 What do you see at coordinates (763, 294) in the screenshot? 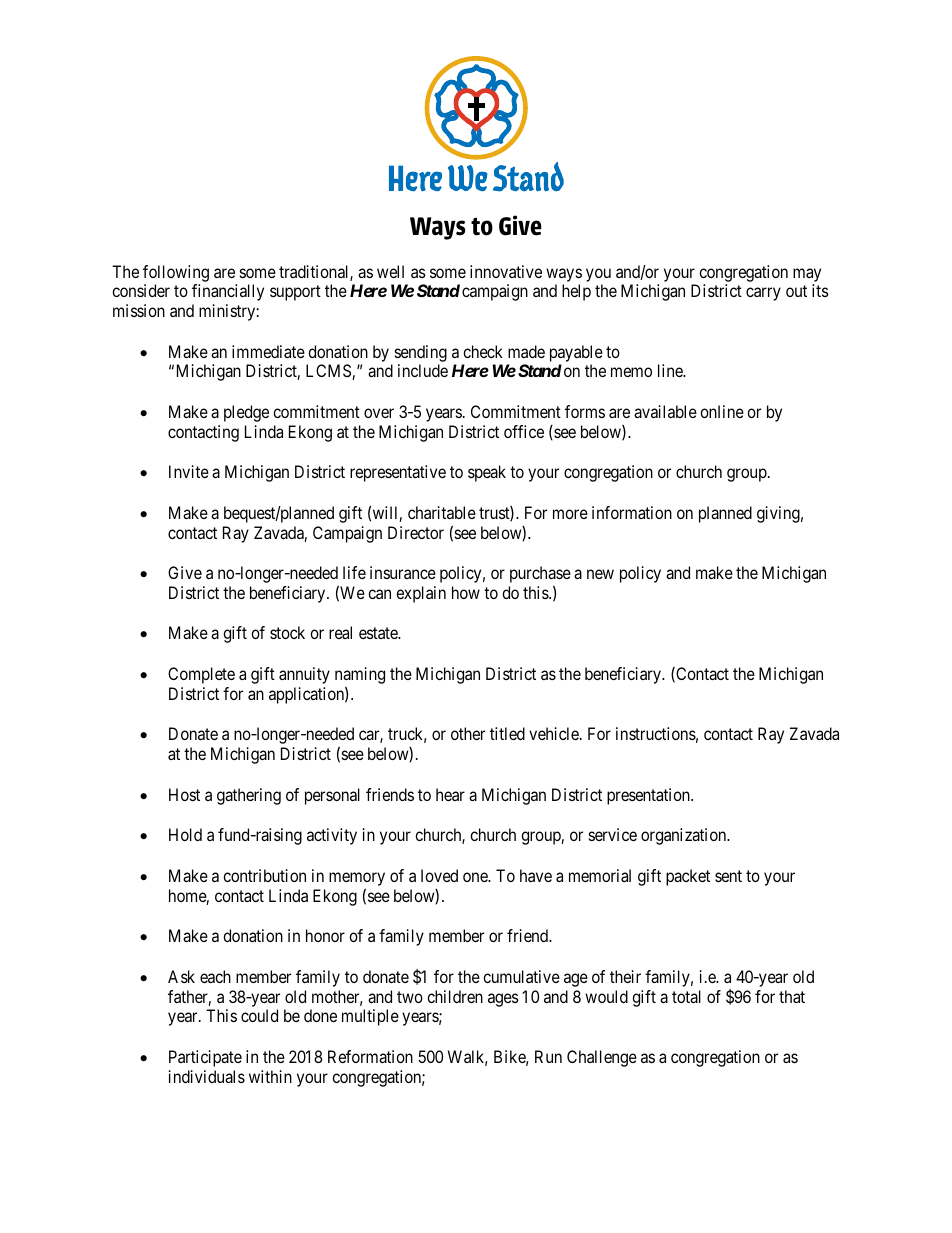
I see `carry` at bounding box center [763, 294].
